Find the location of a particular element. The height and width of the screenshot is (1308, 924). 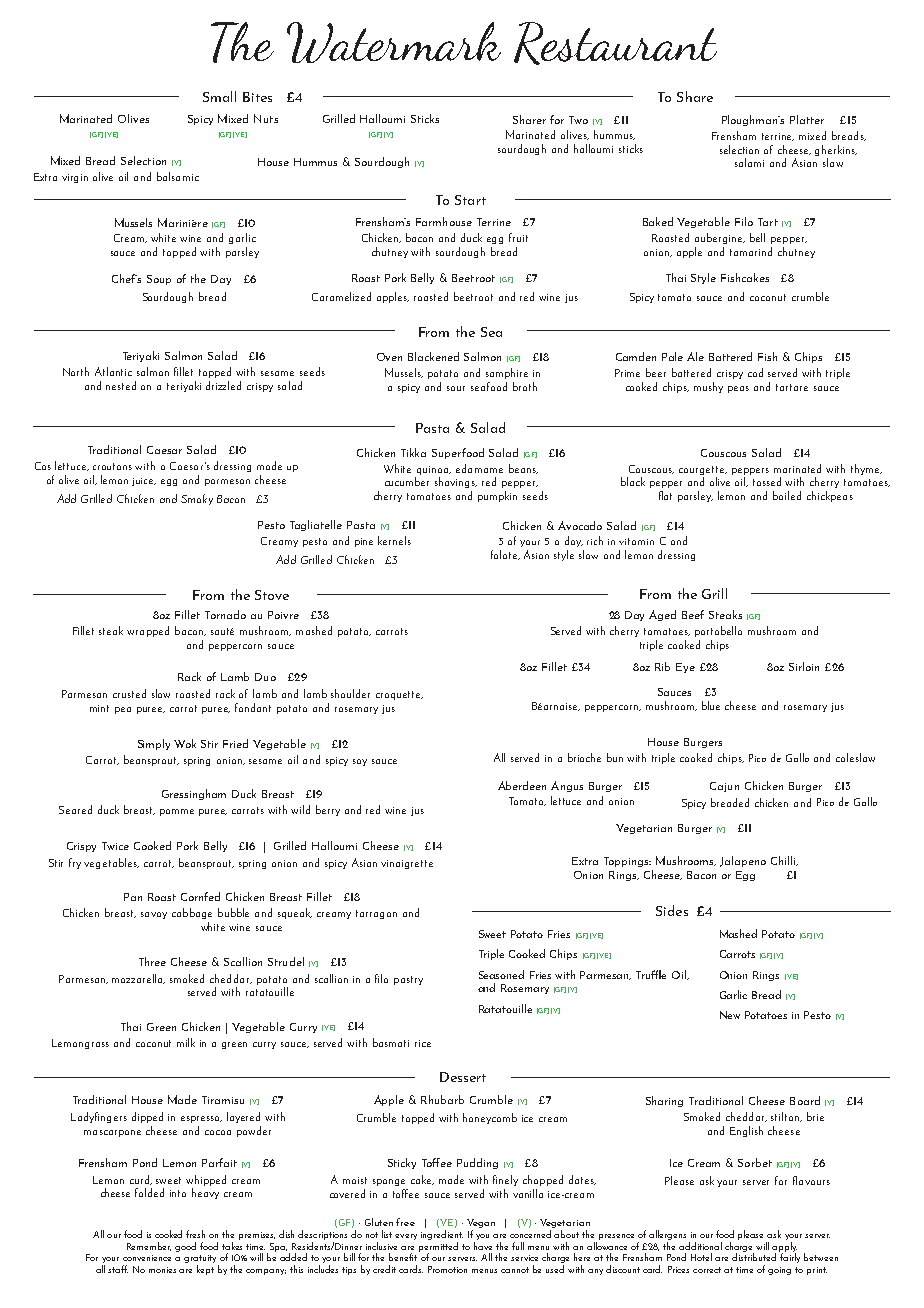

ingredient is located at coordinates (442, 1235).
